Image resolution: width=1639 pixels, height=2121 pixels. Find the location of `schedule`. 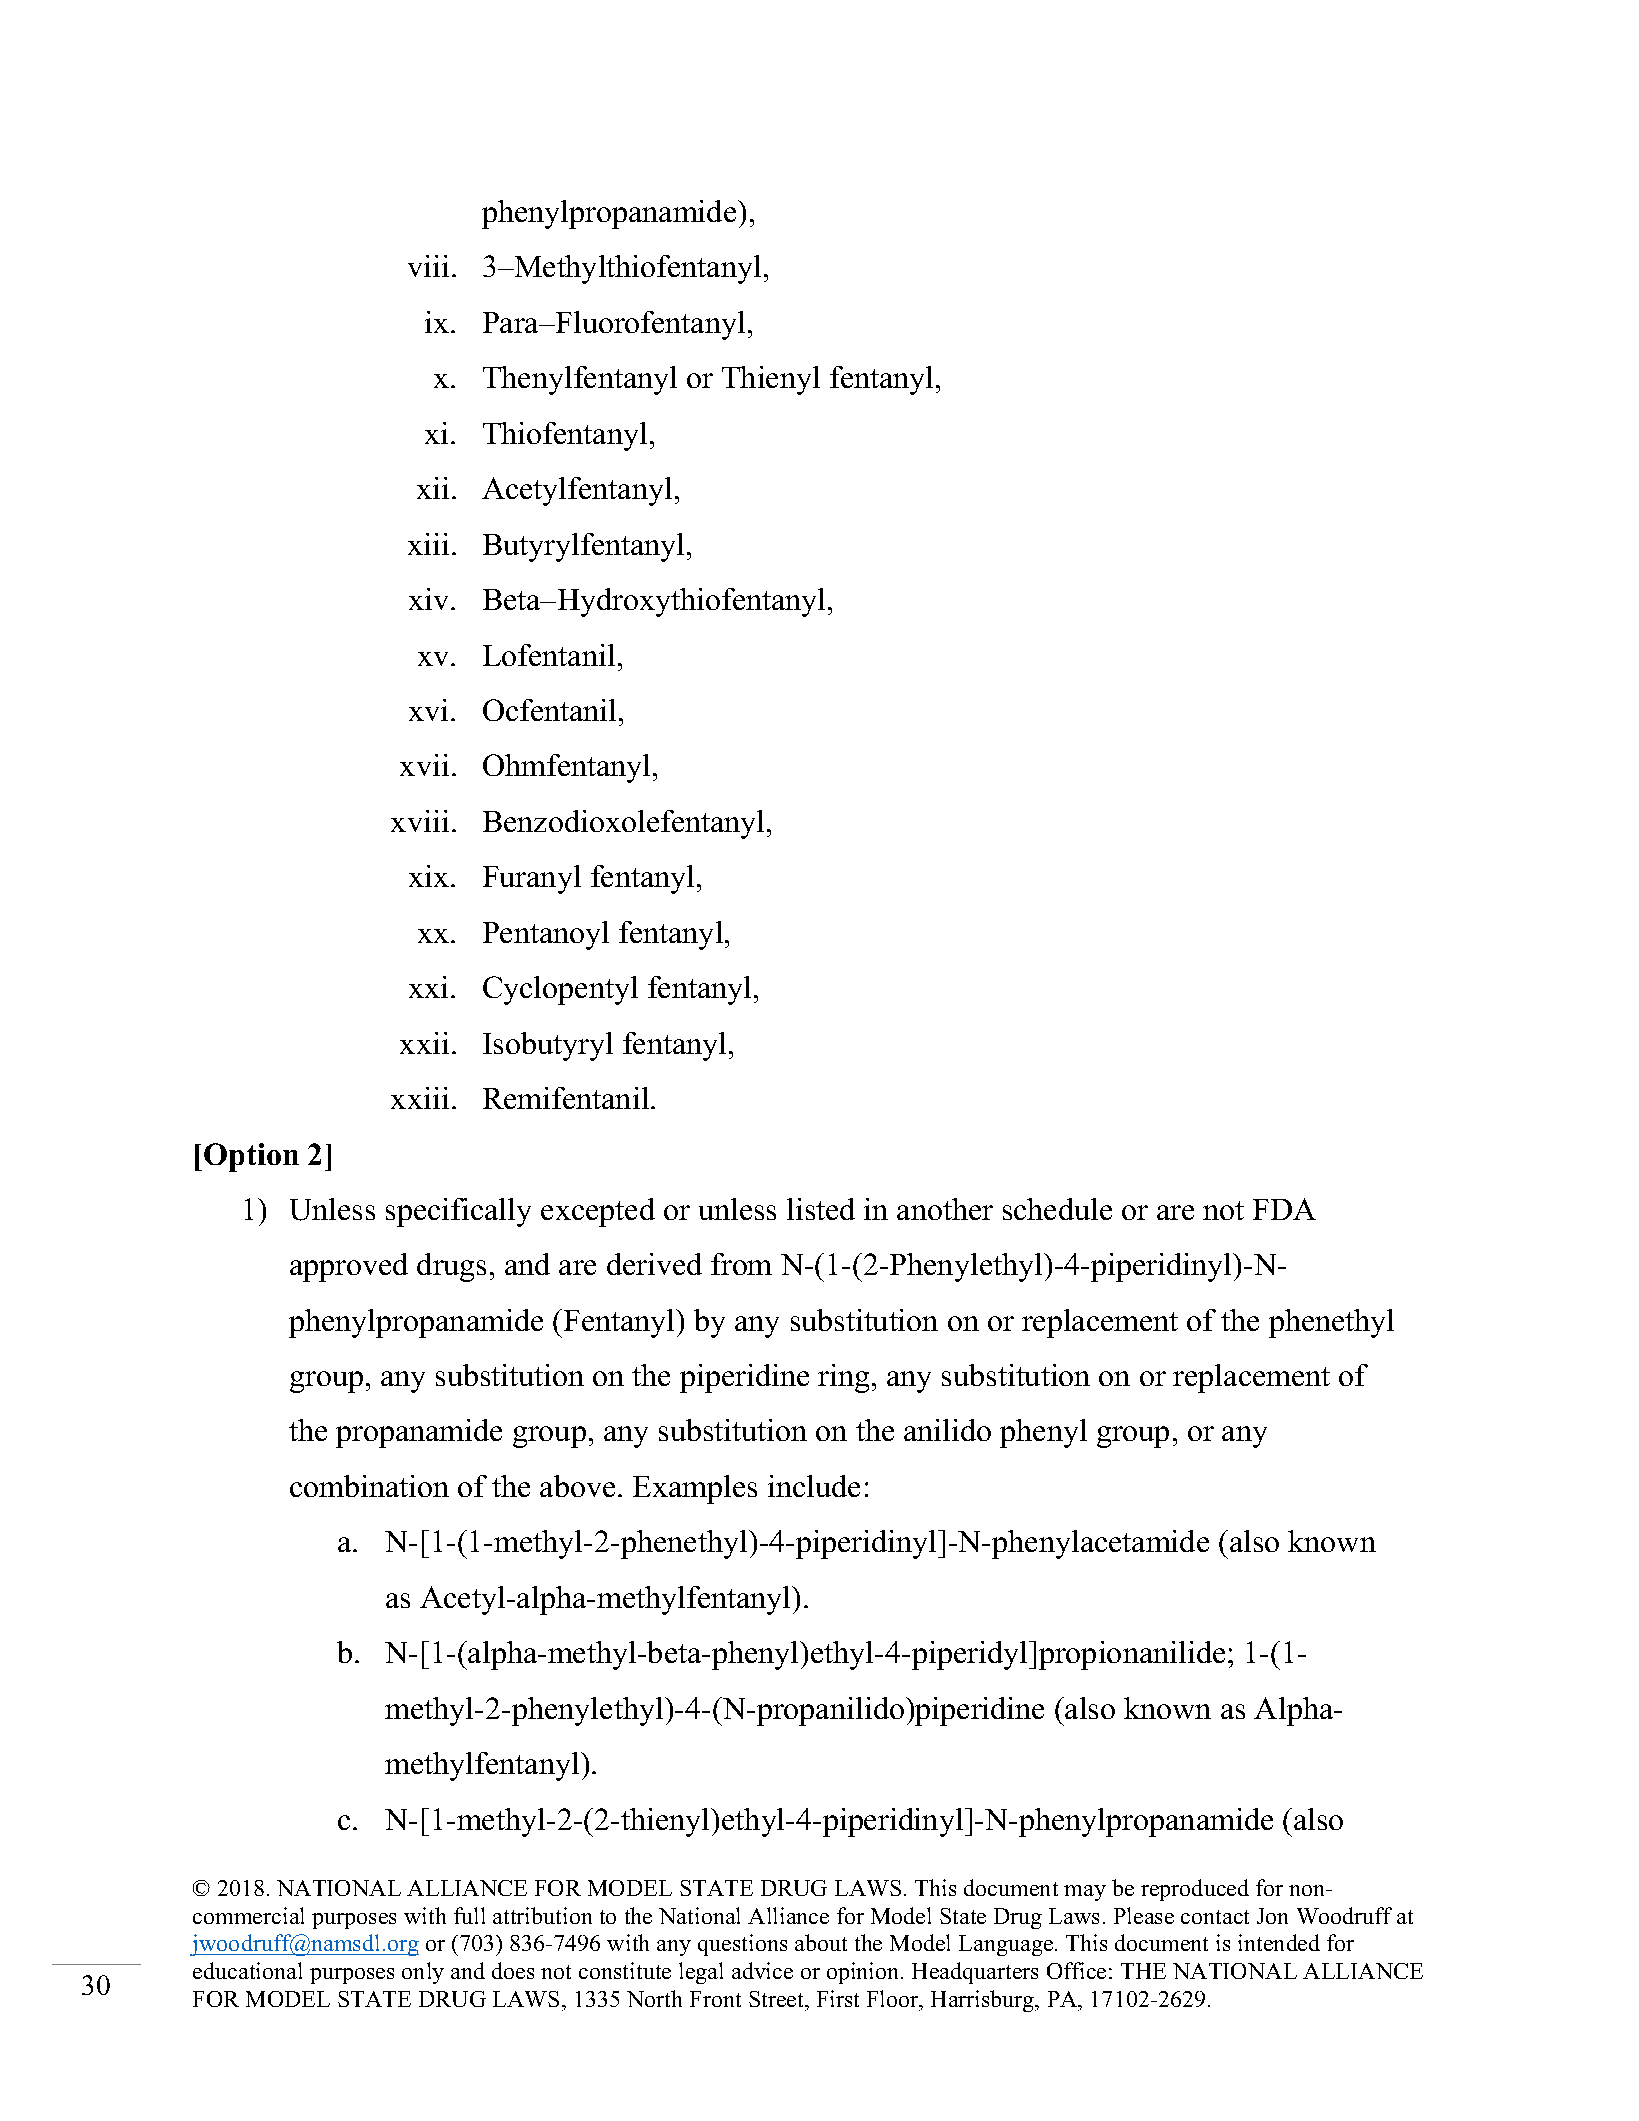

schedule is located at coordinates (1057, 1209).
